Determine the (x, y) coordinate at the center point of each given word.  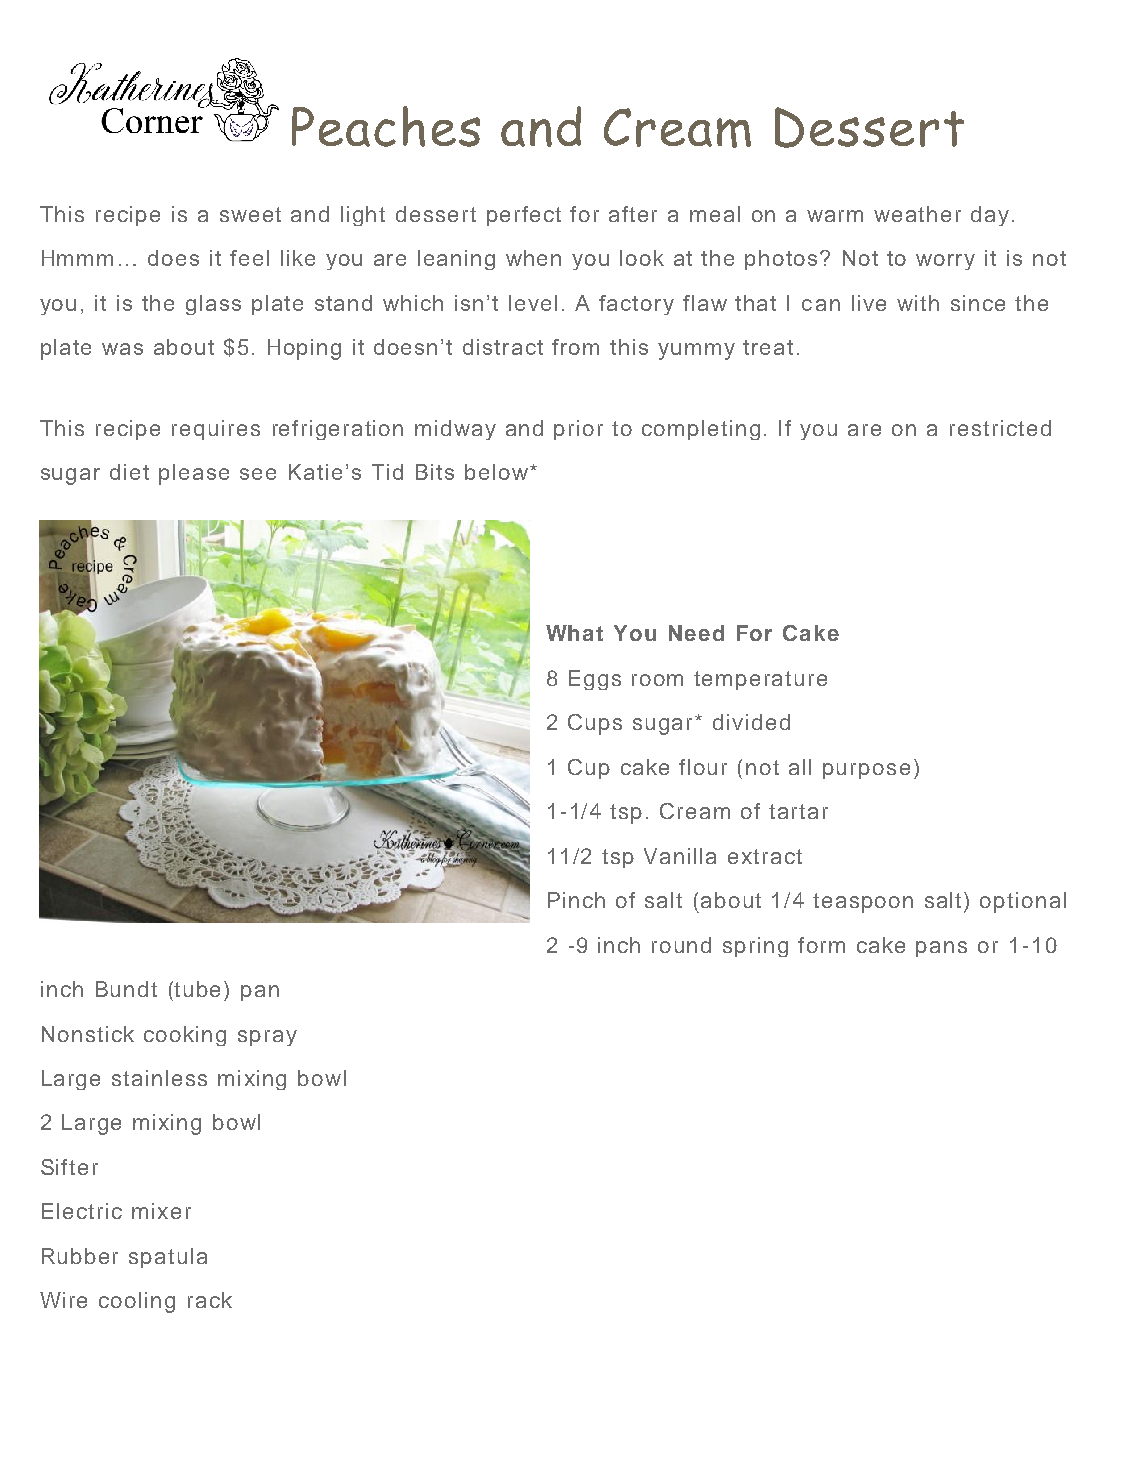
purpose (866, 771)
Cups (595, 724)
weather (917, 214)
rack (210, 1300)
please (194, 474)
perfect (524, 216)
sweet (250, 214)
